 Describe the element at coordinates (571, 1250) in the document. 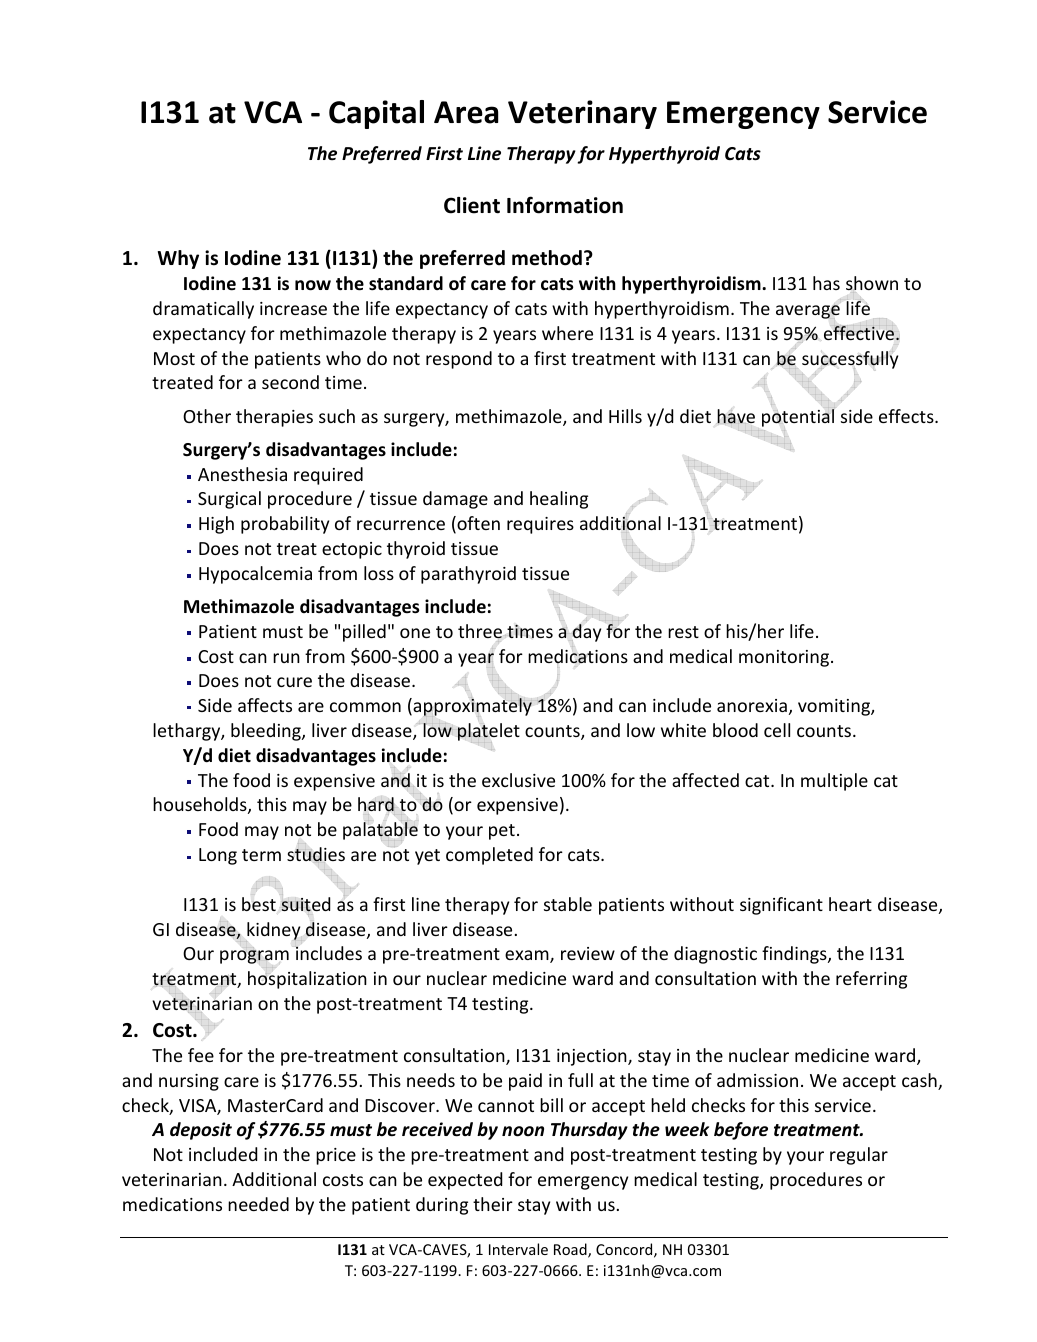

I see `Road` at that location.
